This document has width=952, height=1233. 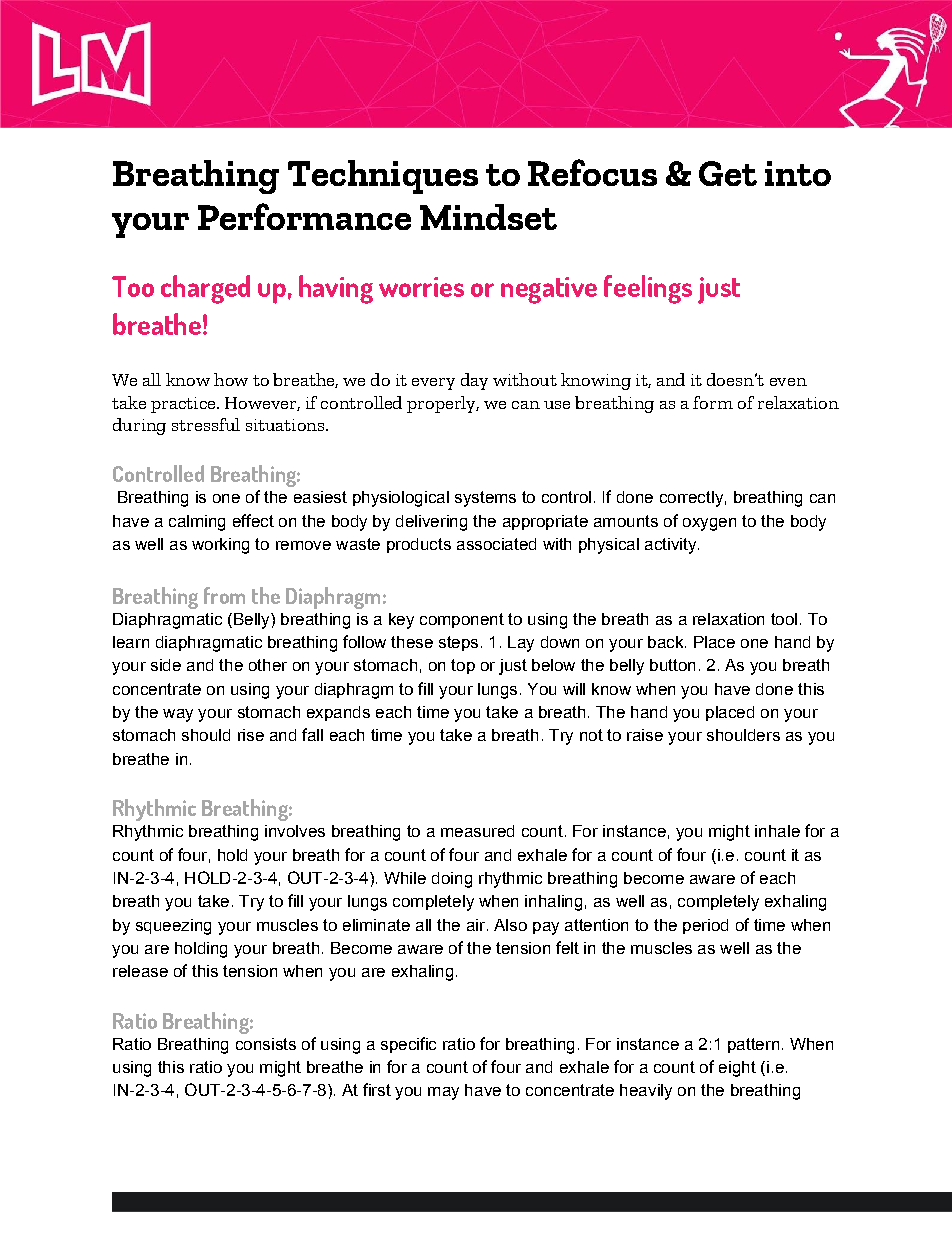 What do you see at coordinates (205, 289) in the document?
I see `charged` at bounding box center [205, 289].
